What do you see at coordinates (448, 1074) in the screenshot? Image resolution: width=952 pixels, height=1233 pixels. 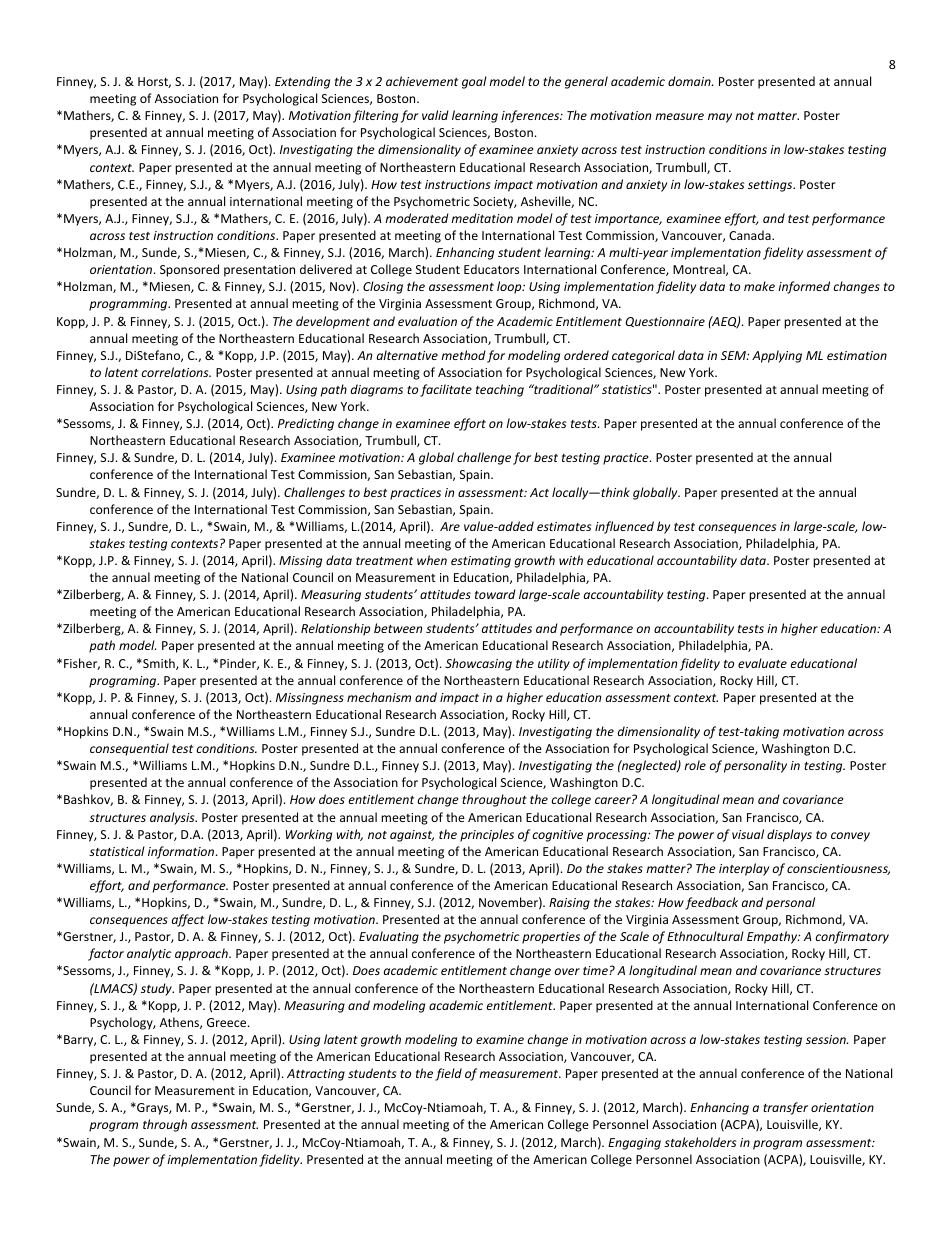 I see `field` at bounding box center [448, 1074].
